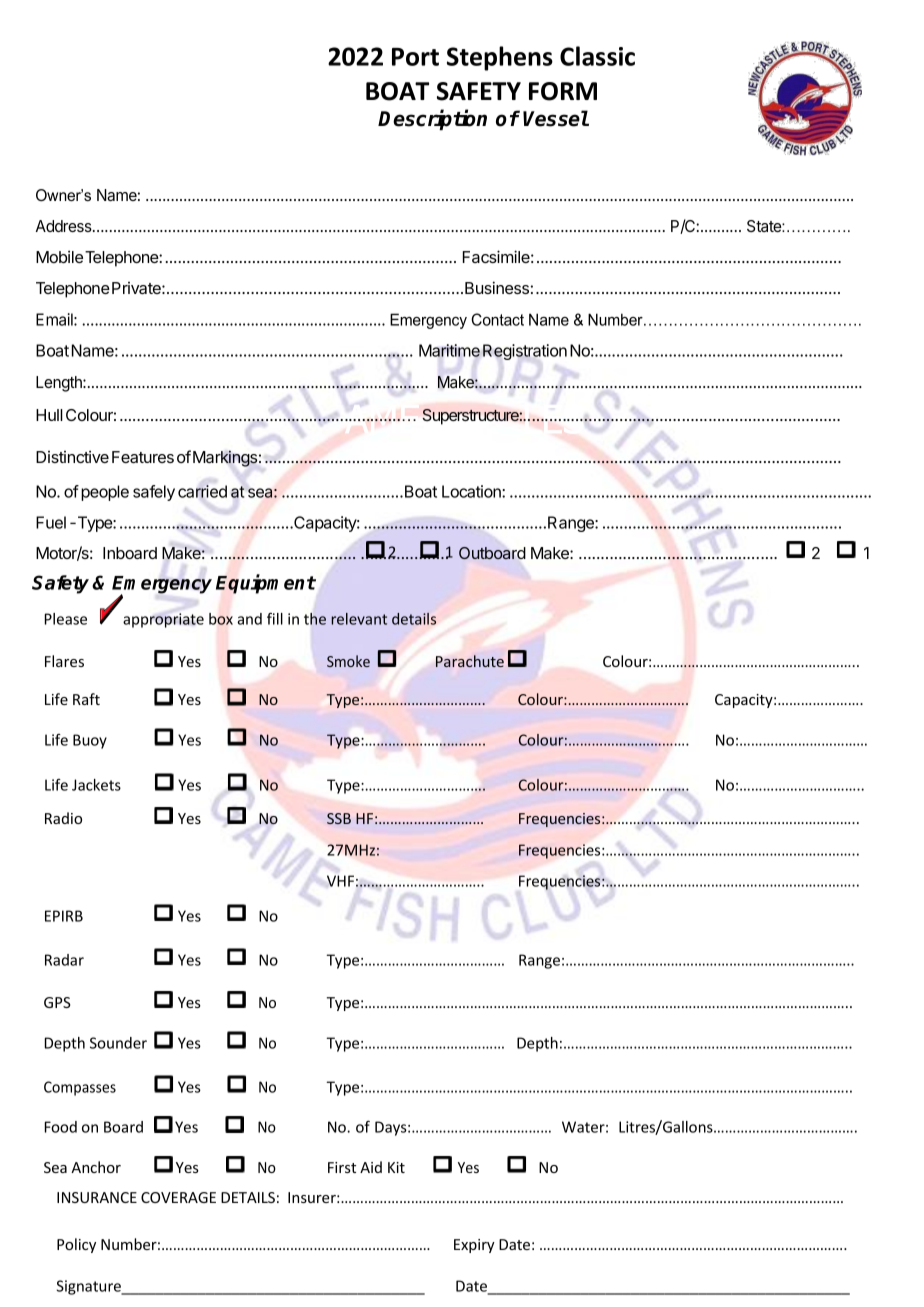 Image resolution: width=924 pixels, height=1307 pixels. What do you see at coordinates (474, 1246) in the document?
I see `Expiry` at bounding box center [474, 1246].
